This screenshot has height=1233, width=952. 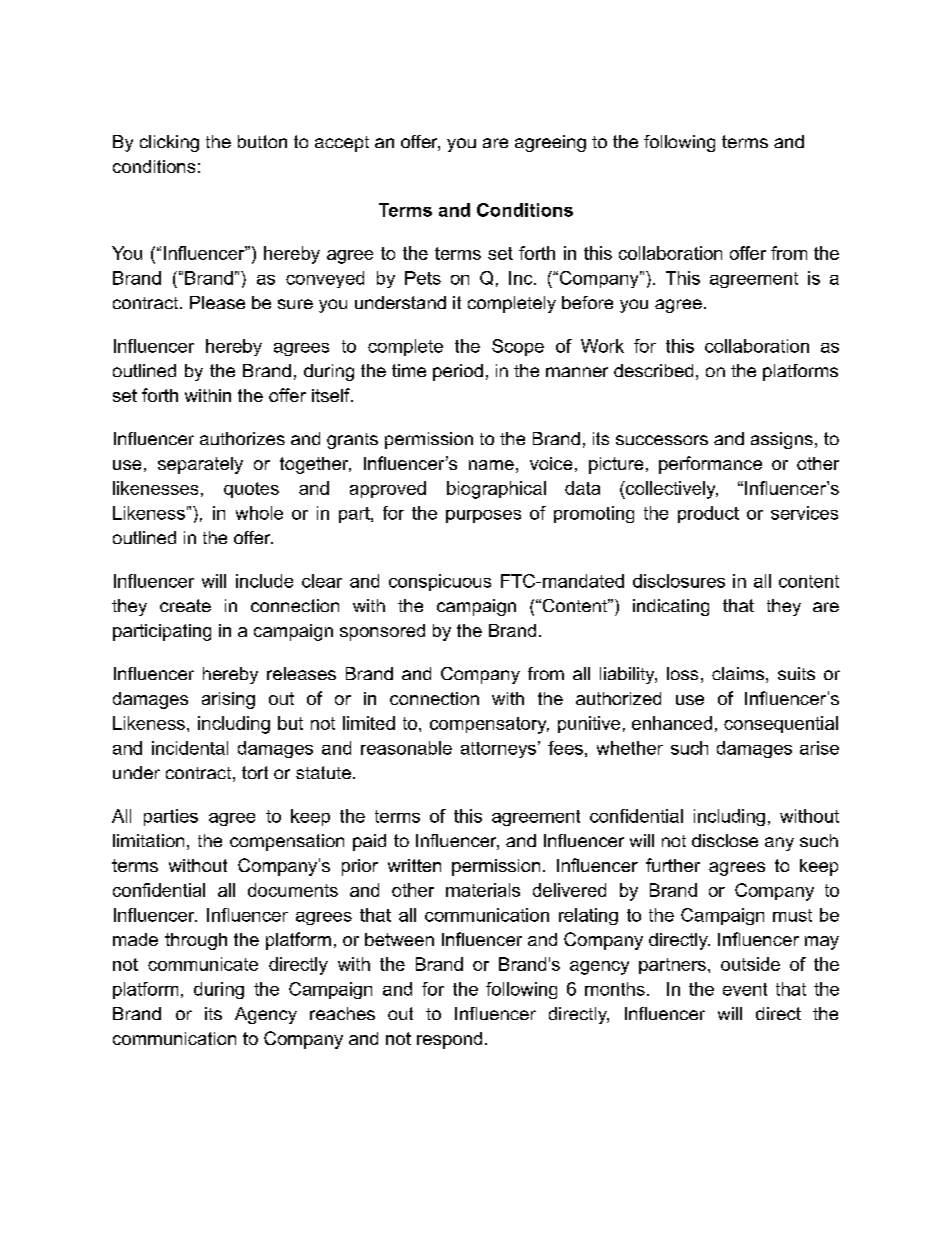 What do you see at coordinates (587, 302) in the screenshot?
I see `before` at bounding box center [587, 302].
